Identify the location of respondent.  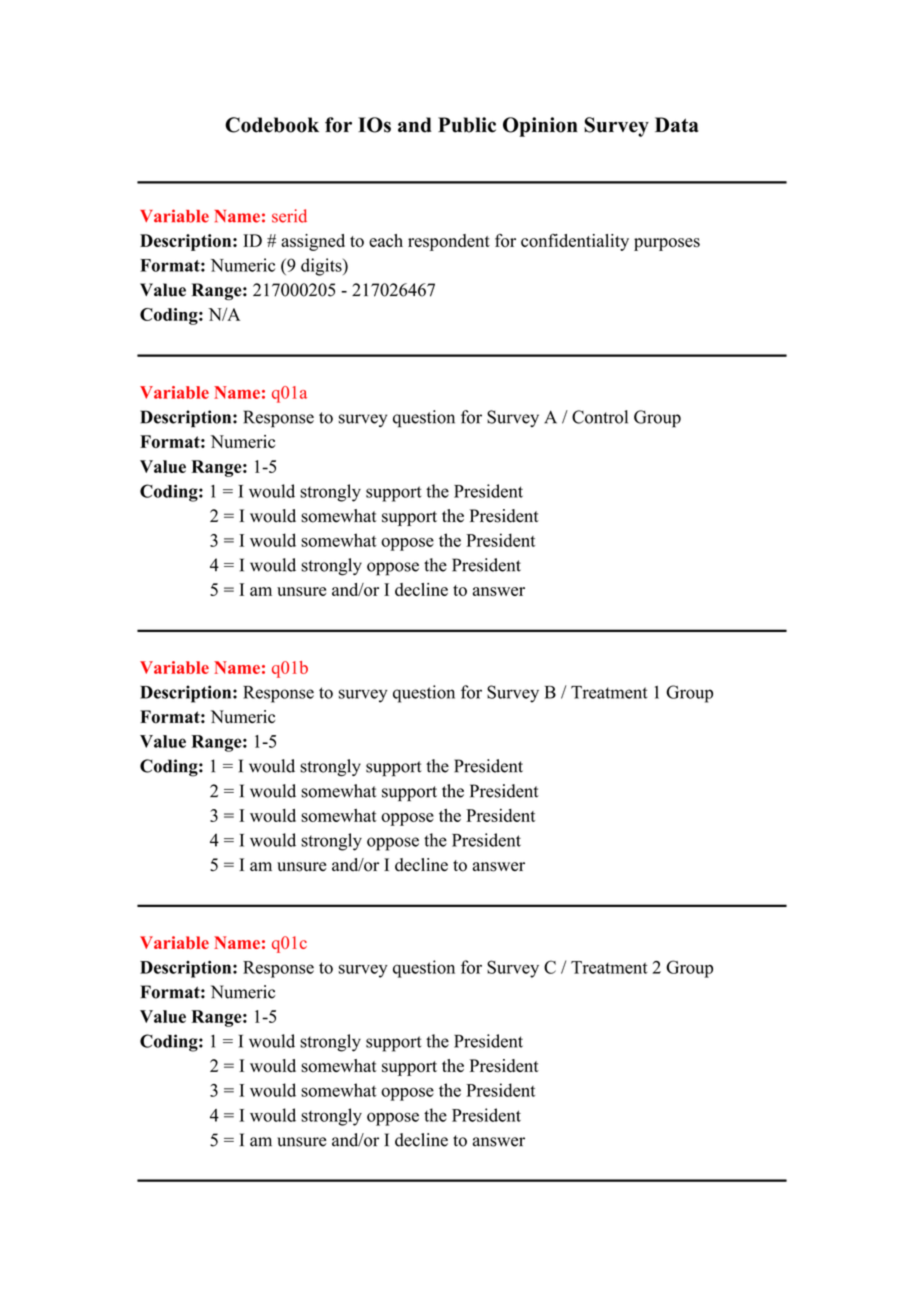
(449, 242).
